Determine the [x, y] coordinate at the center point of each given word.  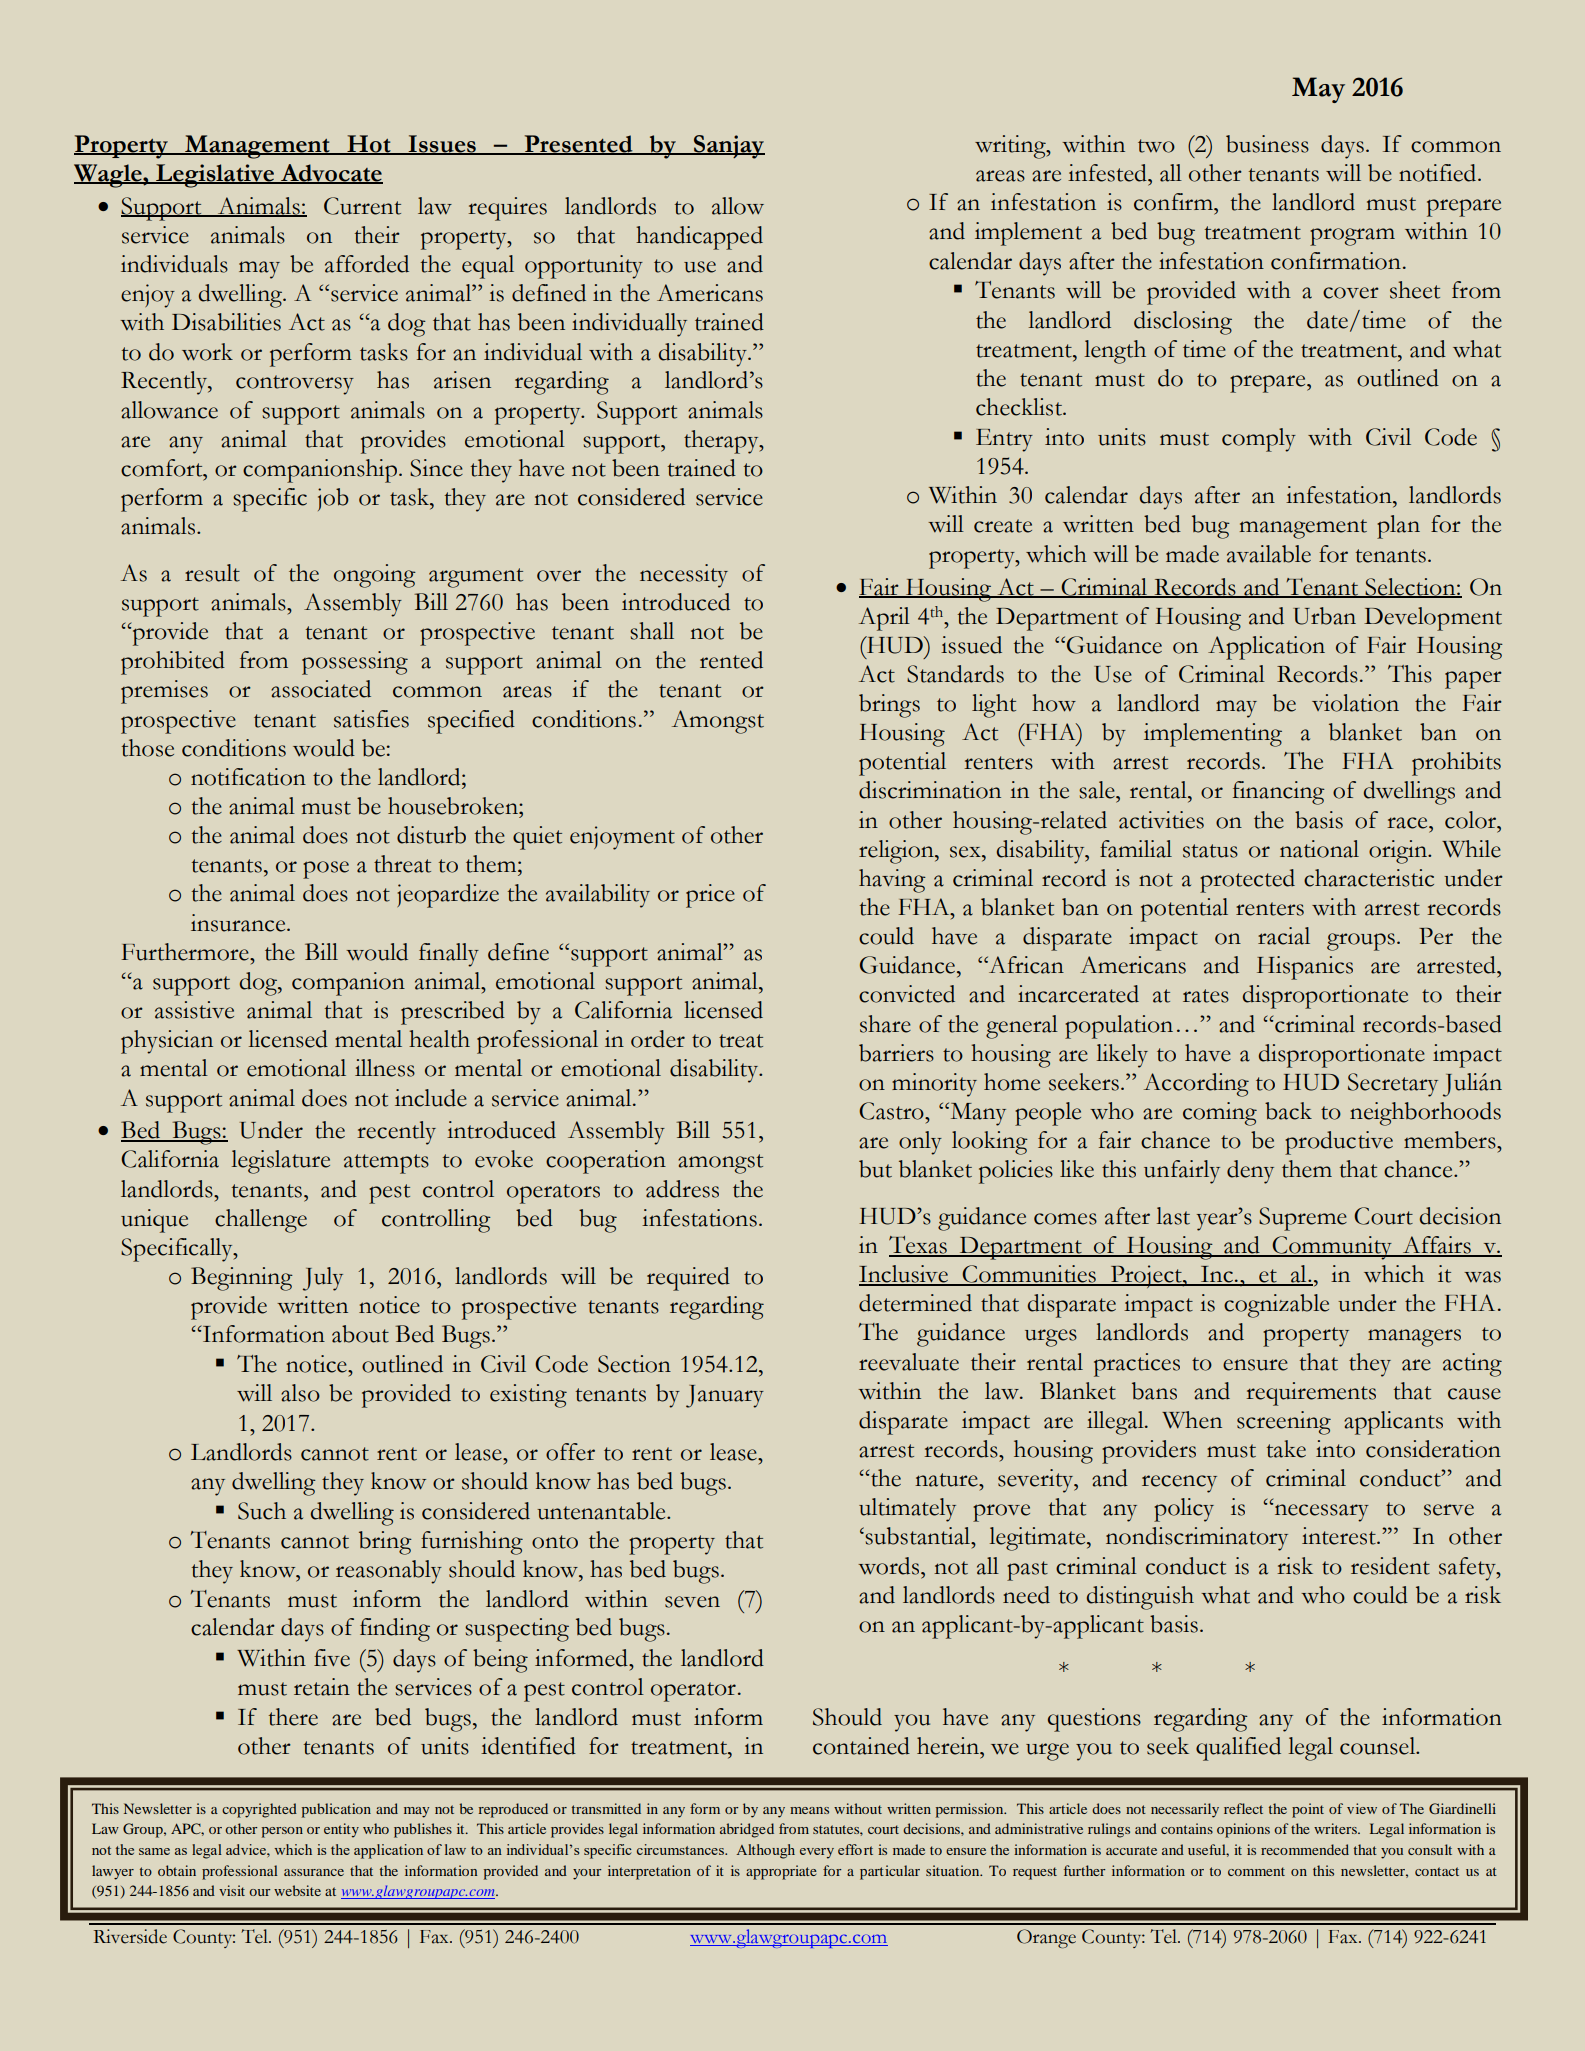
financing [1279, 793]
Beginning [242, 1279]
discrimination [930, 790]
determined [915, 1303]
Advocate [331, 174]
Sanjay [728, 147]
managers [1414, 1338]
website [297, 1890]
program [1352, 237]
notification [248, 777]
